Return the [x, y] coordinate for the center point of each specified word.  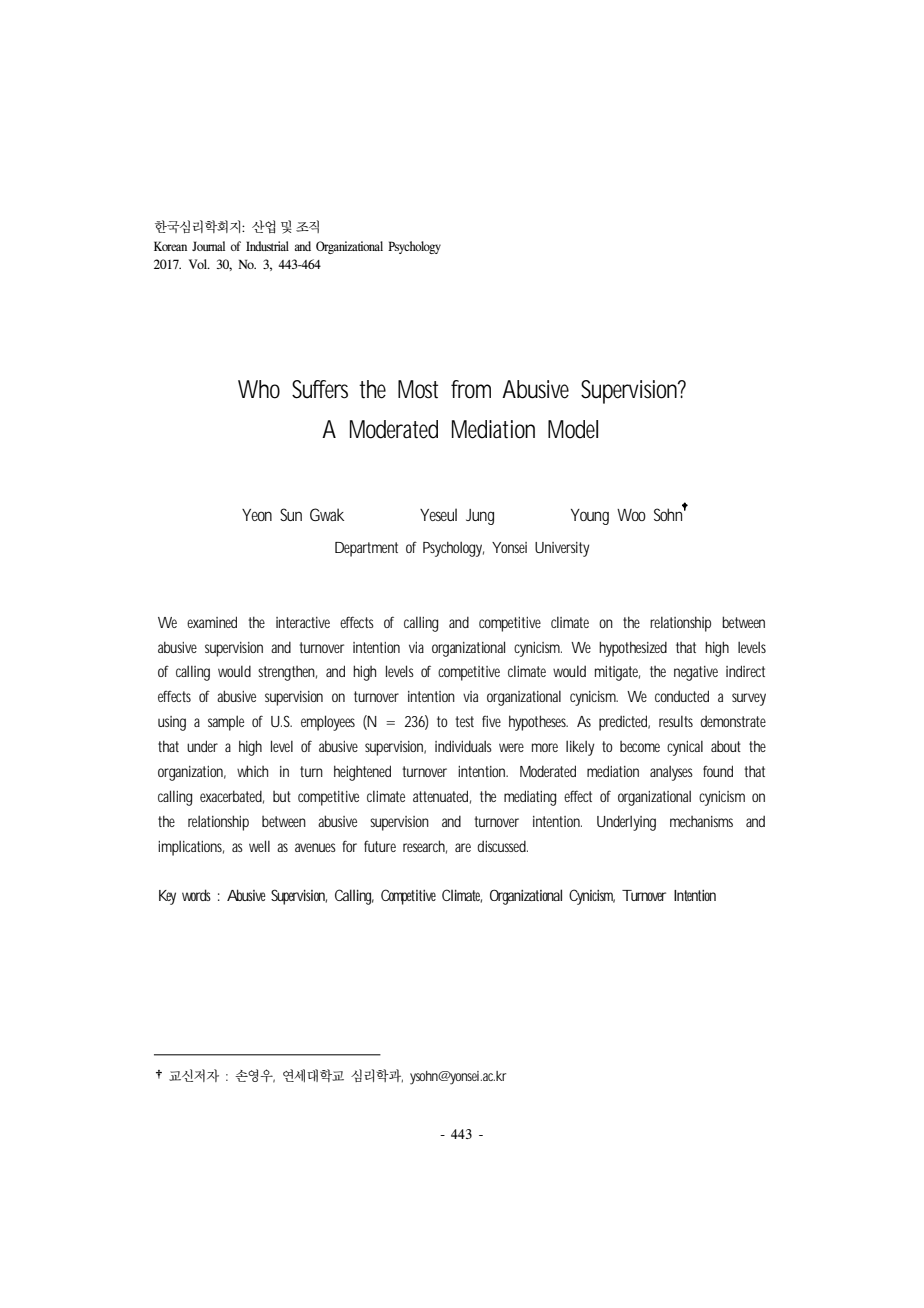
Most [418, 389]
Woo [631, 515]
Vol [199, 264]
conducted [682, 696]
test [464, 721]
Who [259, 389]
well [259, 846]
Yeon [257, 515]
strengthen [287, 673]
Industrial [267, 246]
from [471, 389]
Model [573, 429]
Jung [480, 517]
